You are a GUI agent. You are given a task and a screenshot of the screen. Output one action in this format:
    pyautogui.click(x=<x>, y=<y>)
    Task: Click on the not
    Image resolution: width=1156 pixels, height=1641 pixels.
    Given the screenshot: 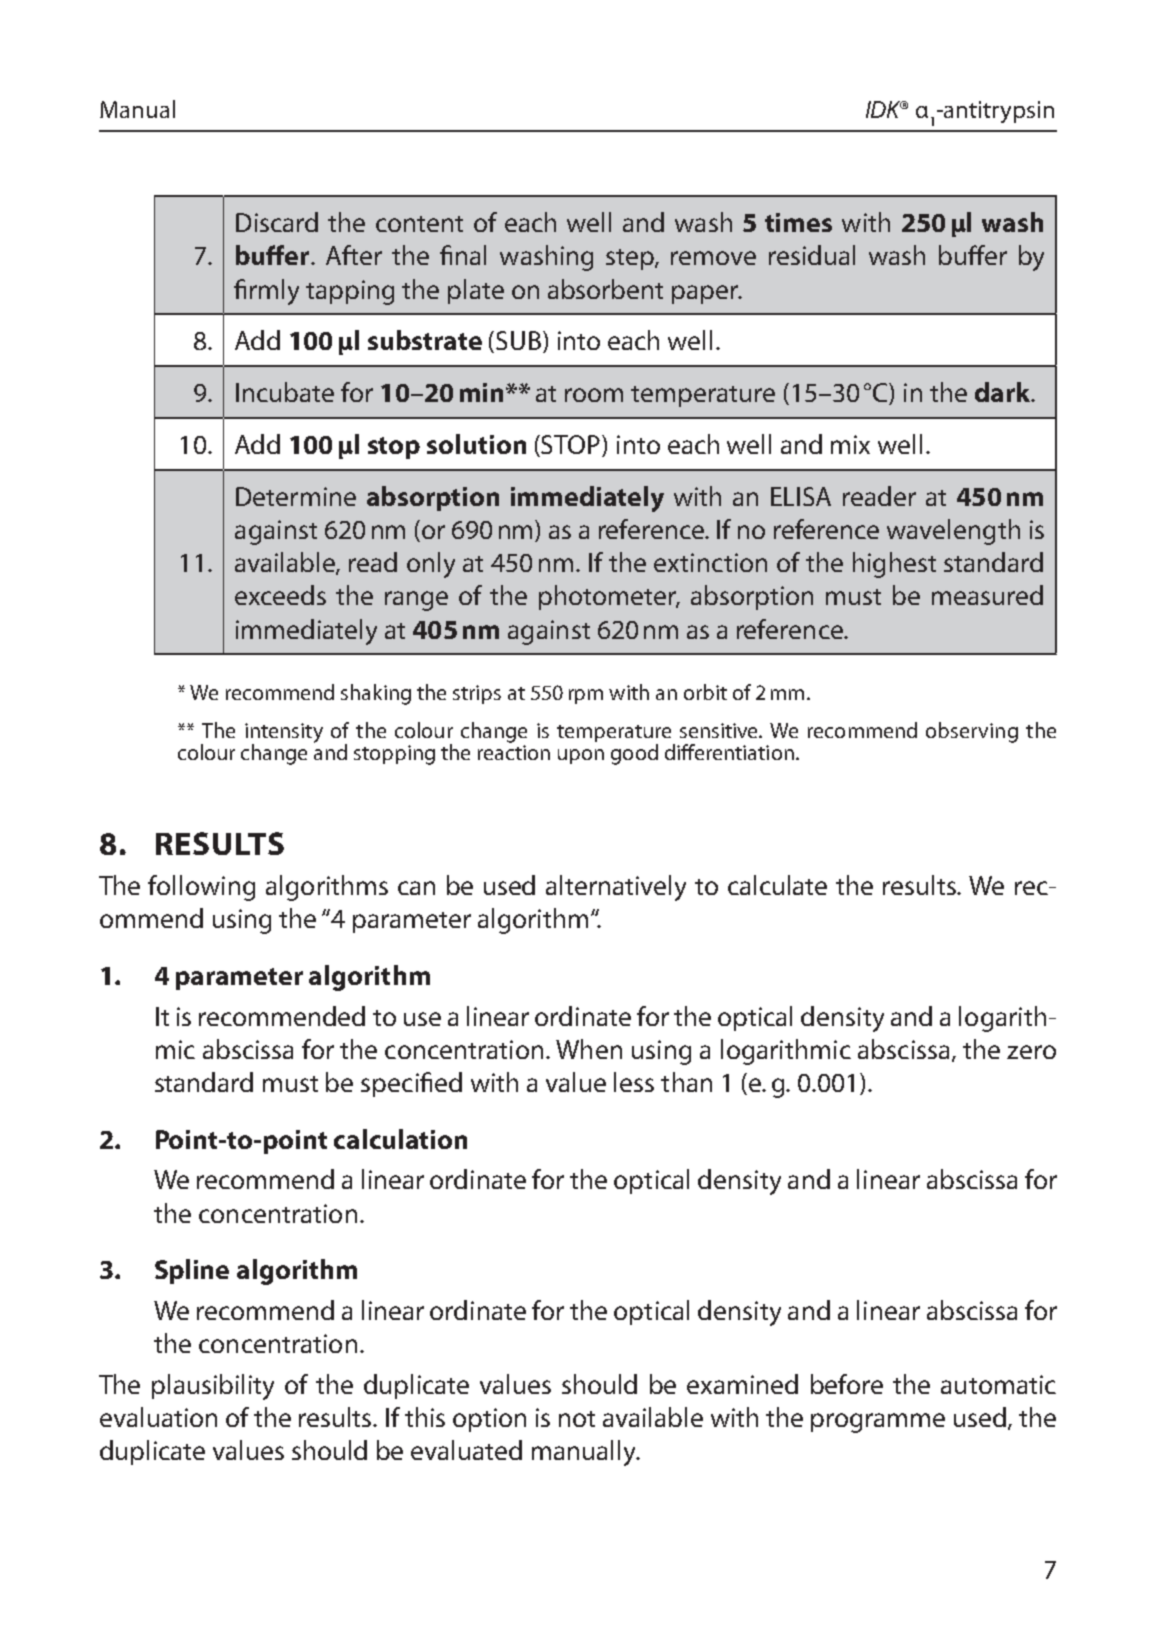 What is the action you would take?
    pyautogui.click(x=577, y=1419)
